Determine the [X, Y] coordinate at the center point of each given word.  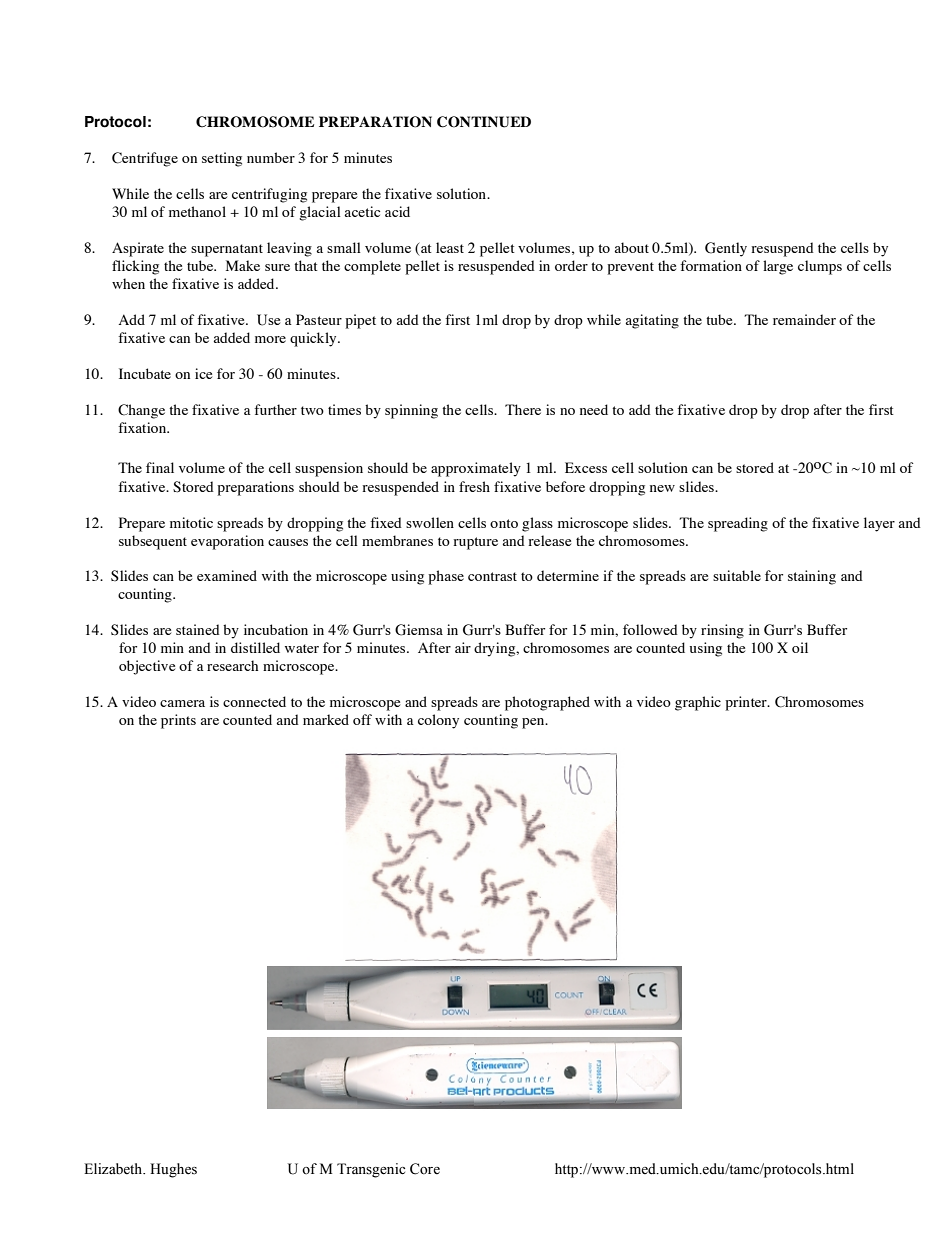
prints [178, 721]
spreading [738, 524]
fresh [474, 486]
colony [438, 721]
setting [222, 159]
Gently [726, 249]
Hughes [173, 1170]
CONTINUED [484, 122]
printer [747, 703]
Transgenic [371, 1170]
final [160, 467]
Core [425, 1169]
